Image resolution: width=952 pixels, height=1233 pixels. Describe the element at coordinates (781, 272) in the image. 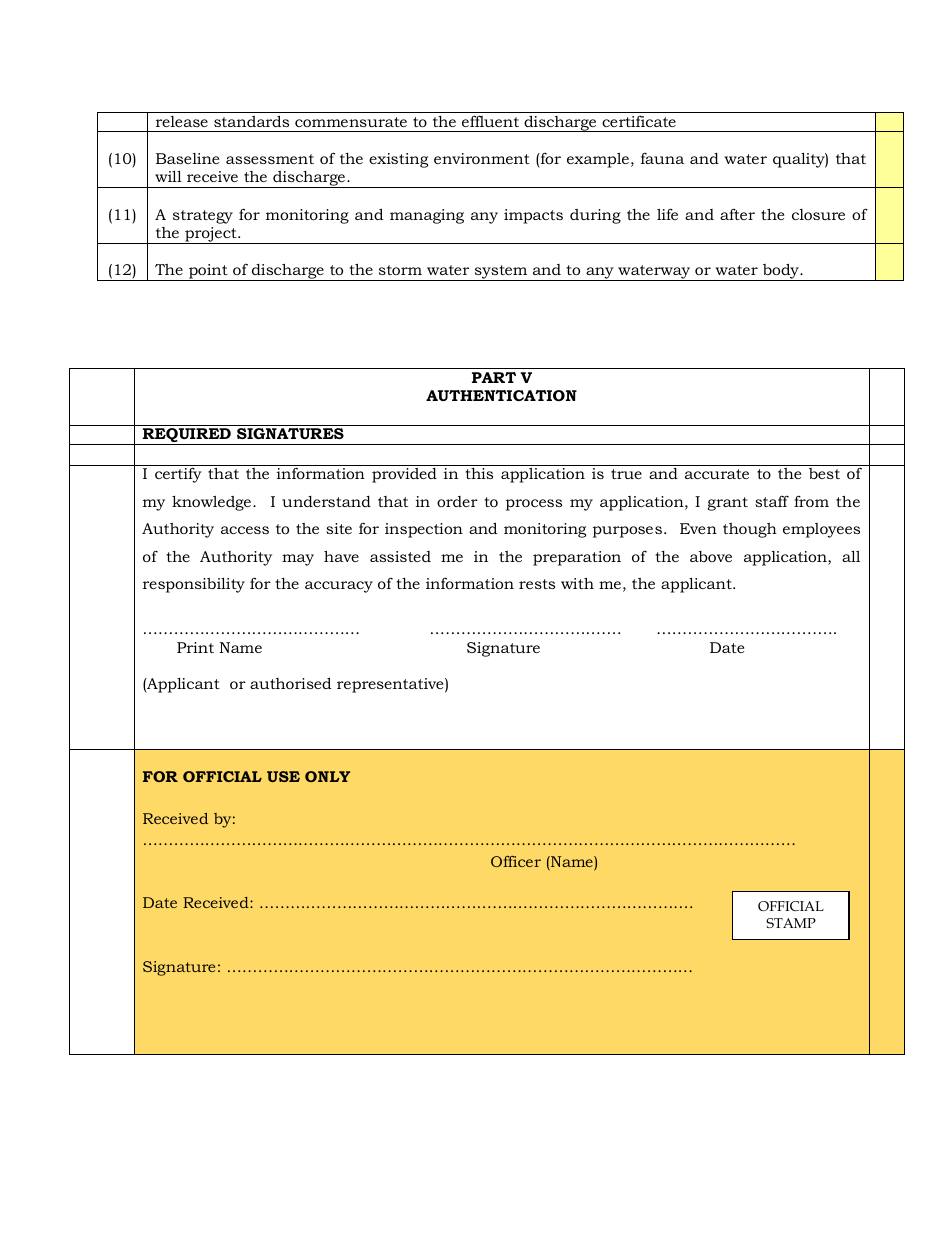

I see `body` at that location.
